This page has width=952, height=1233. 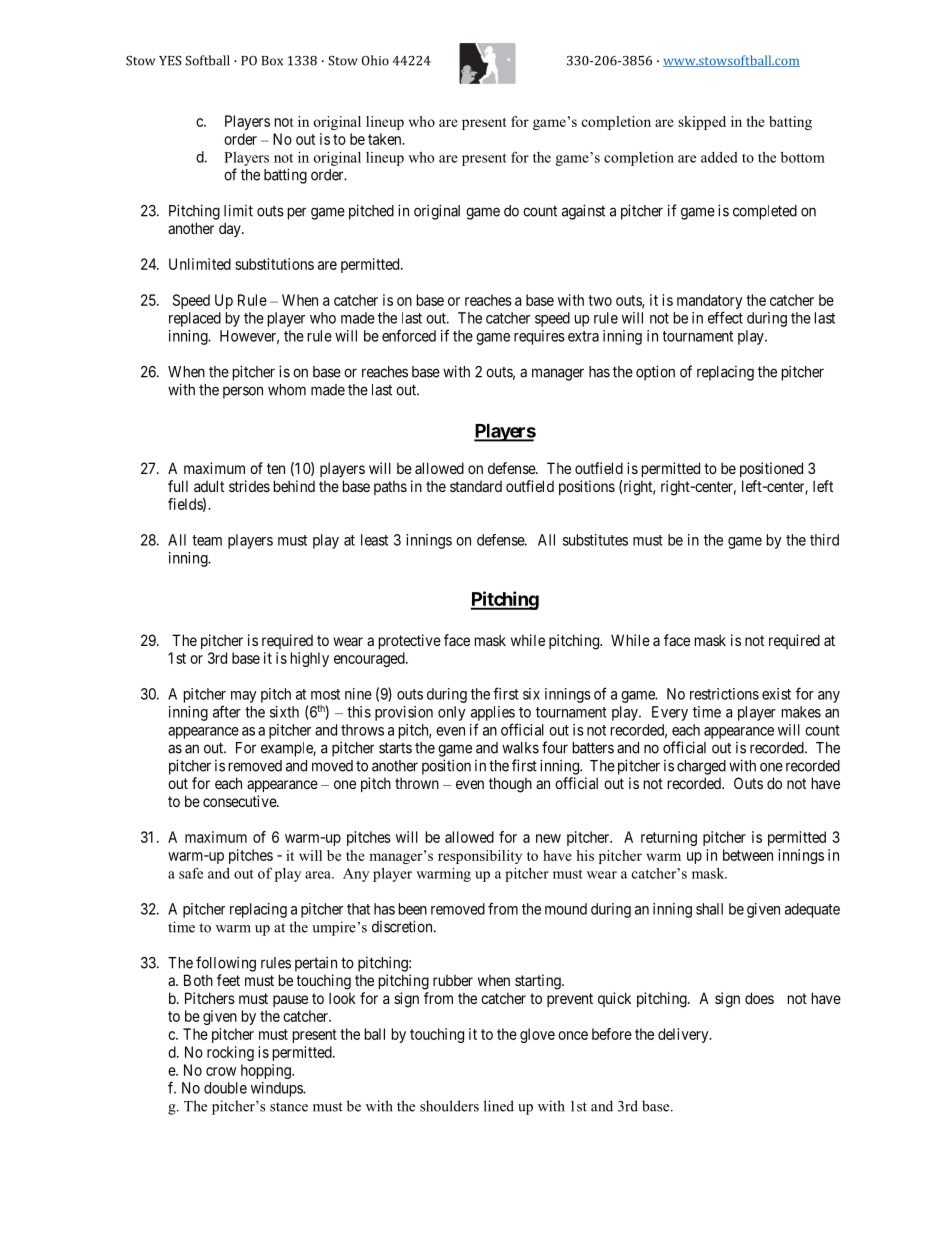 I want to click on substitutes, so click(x=595, y=540).
